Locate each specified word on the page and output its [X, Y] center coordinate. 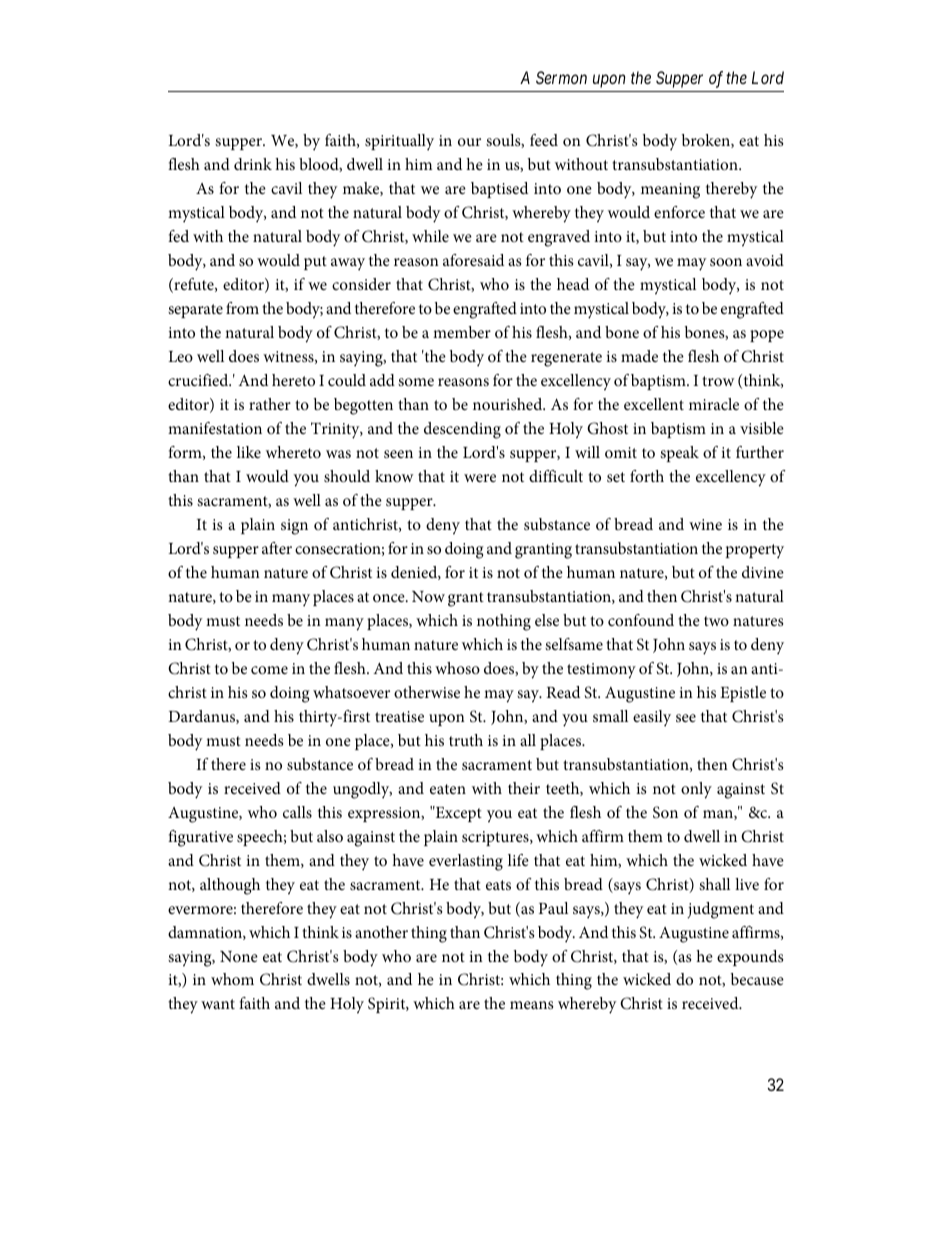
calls [297, 812]
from [242, 308]
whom [232, 979]
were [480, 478]
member [462, 332]
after [277, 548]
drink [253, 164]
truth [466, 740]
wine [705, 524]
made [639, 356]
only [696, 790]
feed [544, 140]
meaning [670, 191]
